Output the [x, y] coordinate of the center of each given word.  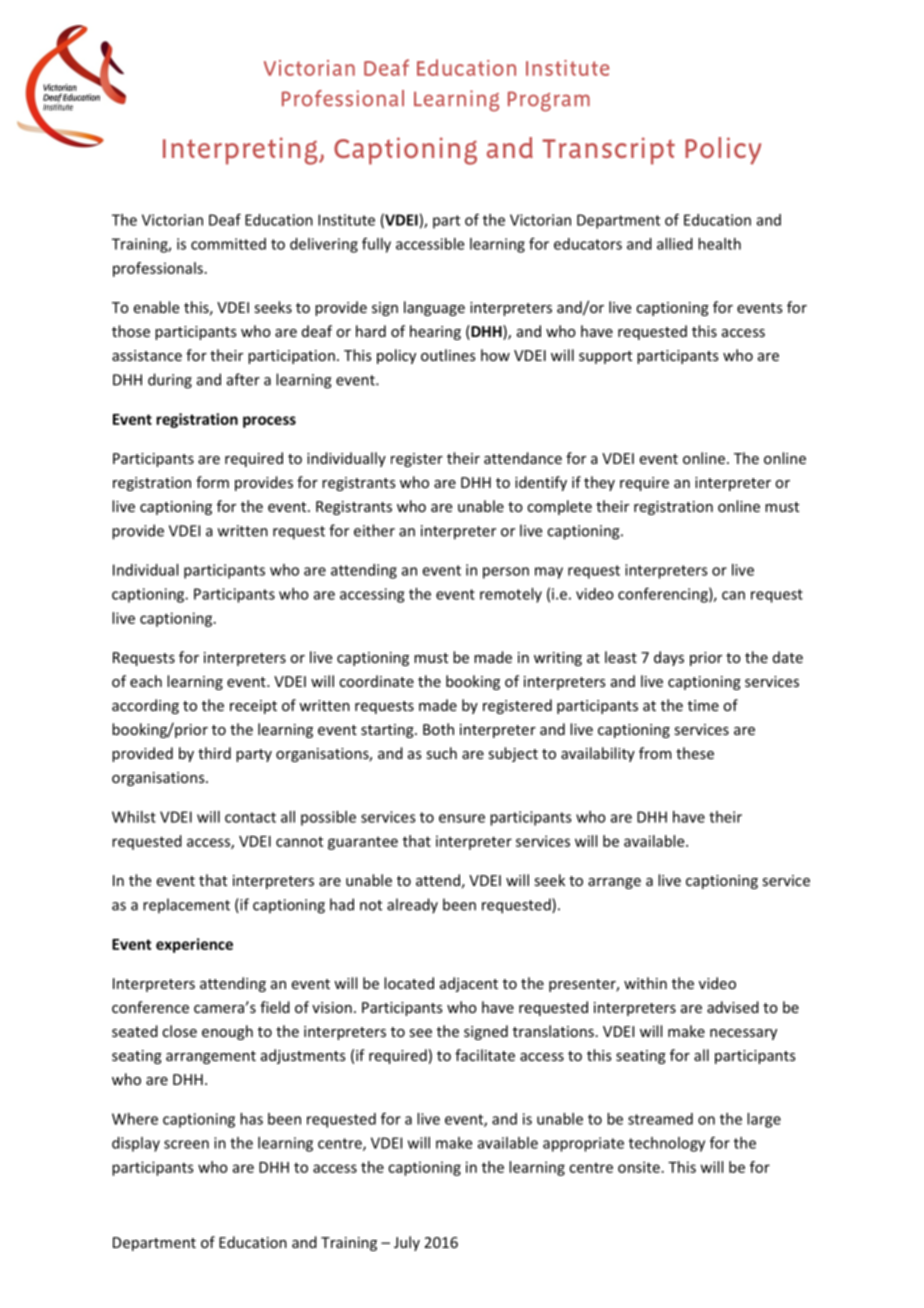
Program [549, 101]
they [599, 483]
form [212, 482]
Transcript [608, 151]
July [407, 1243]
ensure [462, 818]
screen [186, 1144]
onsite [639, 1167]
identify [541, 483]
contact [250, 817]
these [695, 753]
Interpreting [241, 151]
